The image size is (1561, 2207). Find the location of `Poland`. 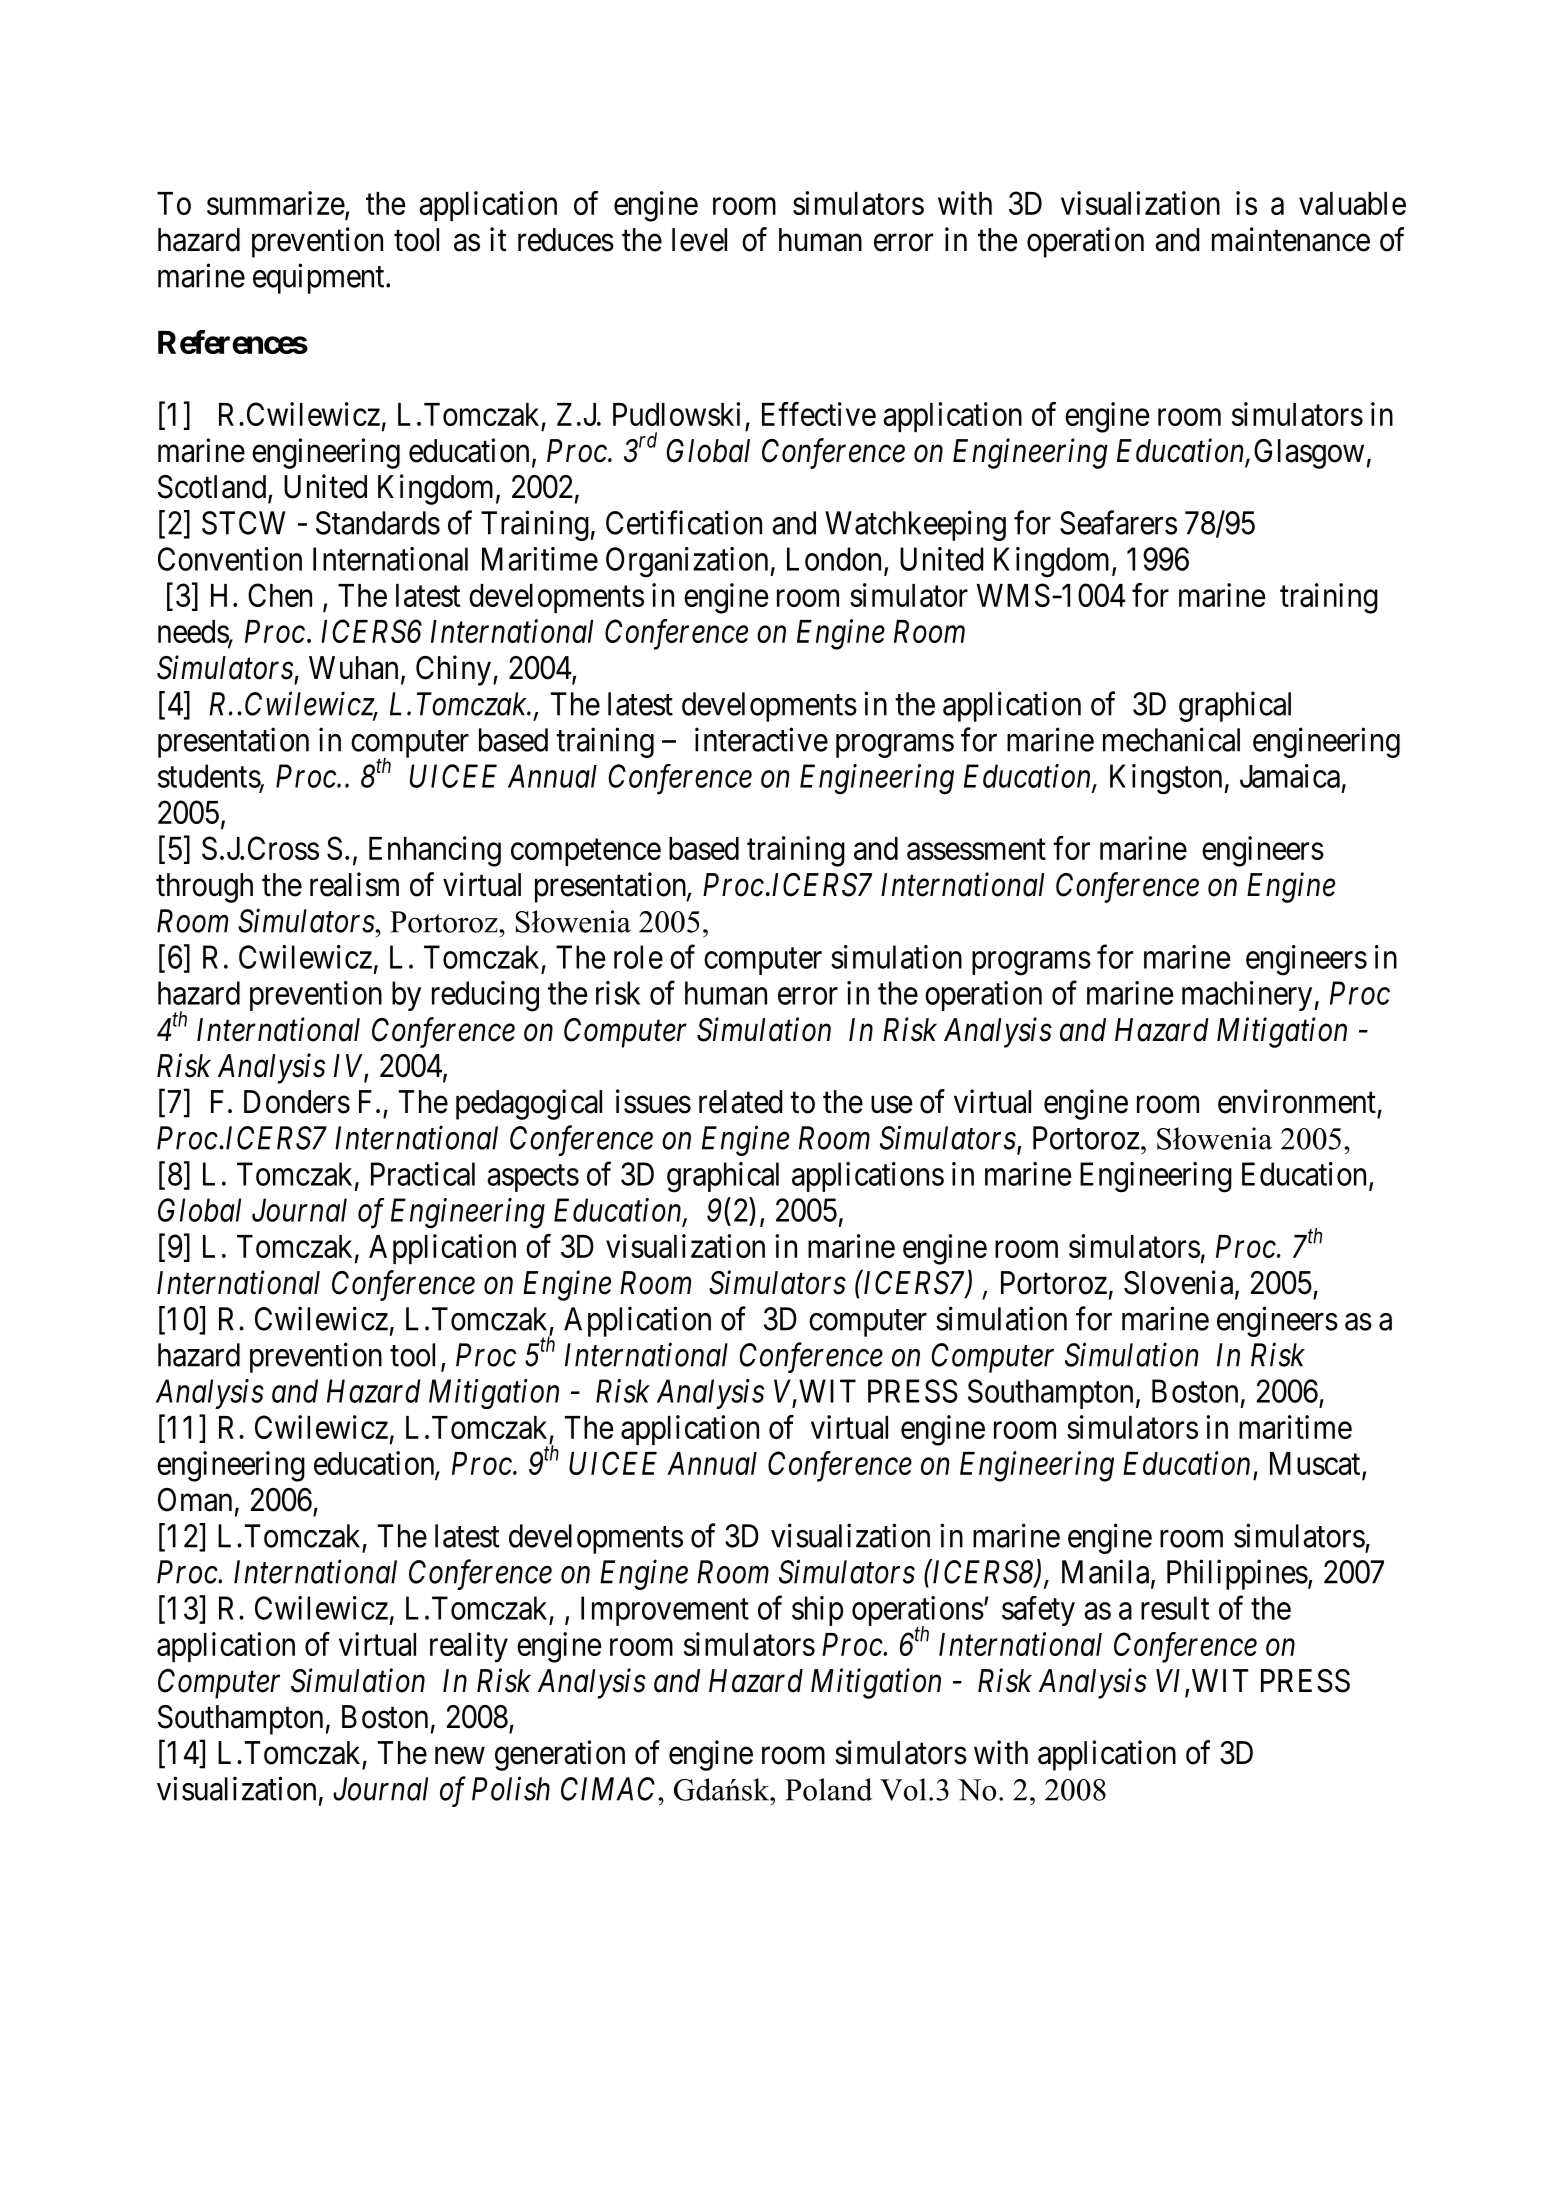

Poland is located at coordinates (828, 1789).
